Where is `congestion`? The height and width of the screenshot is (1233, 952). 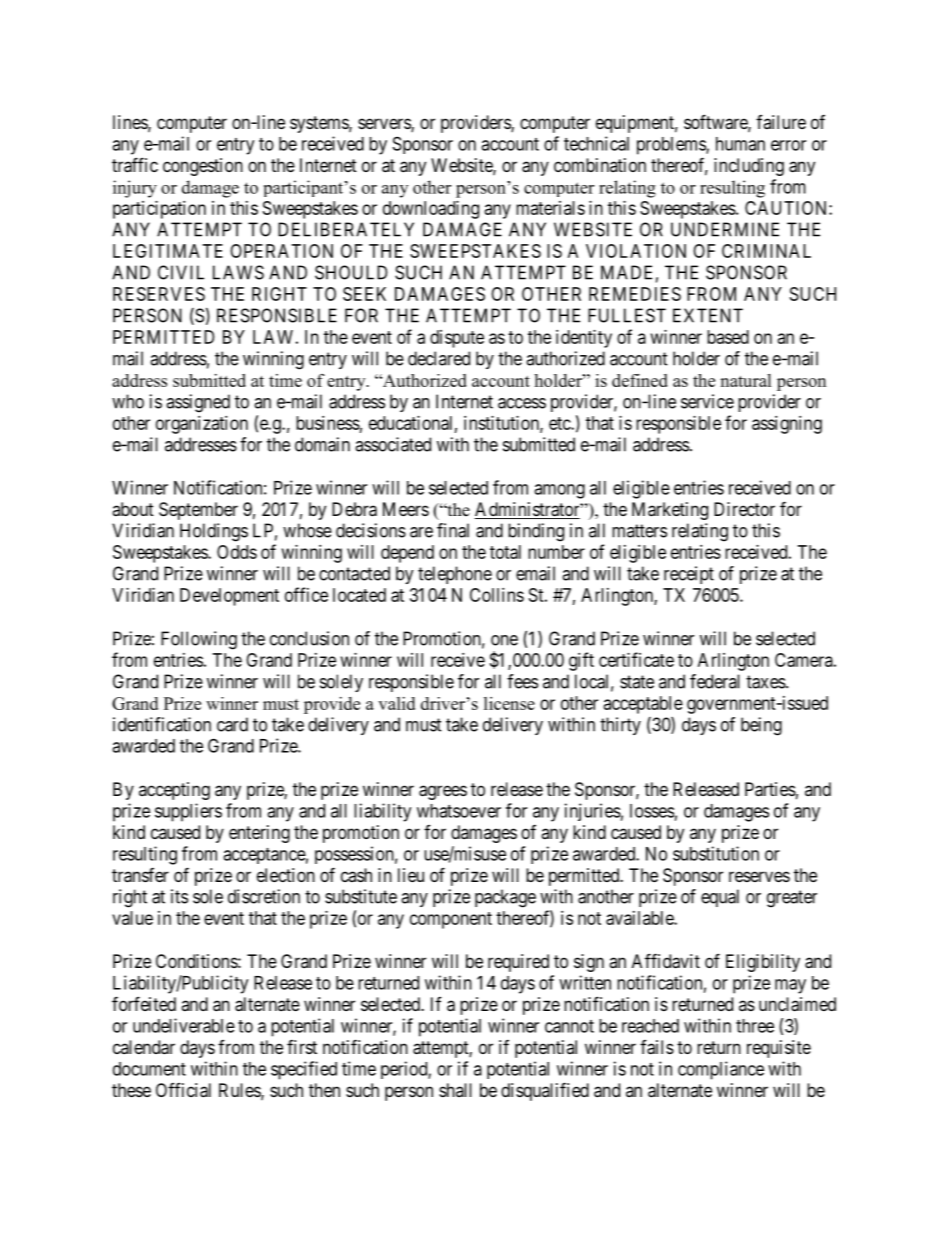
congestion is located at coordinates (203, 167).
